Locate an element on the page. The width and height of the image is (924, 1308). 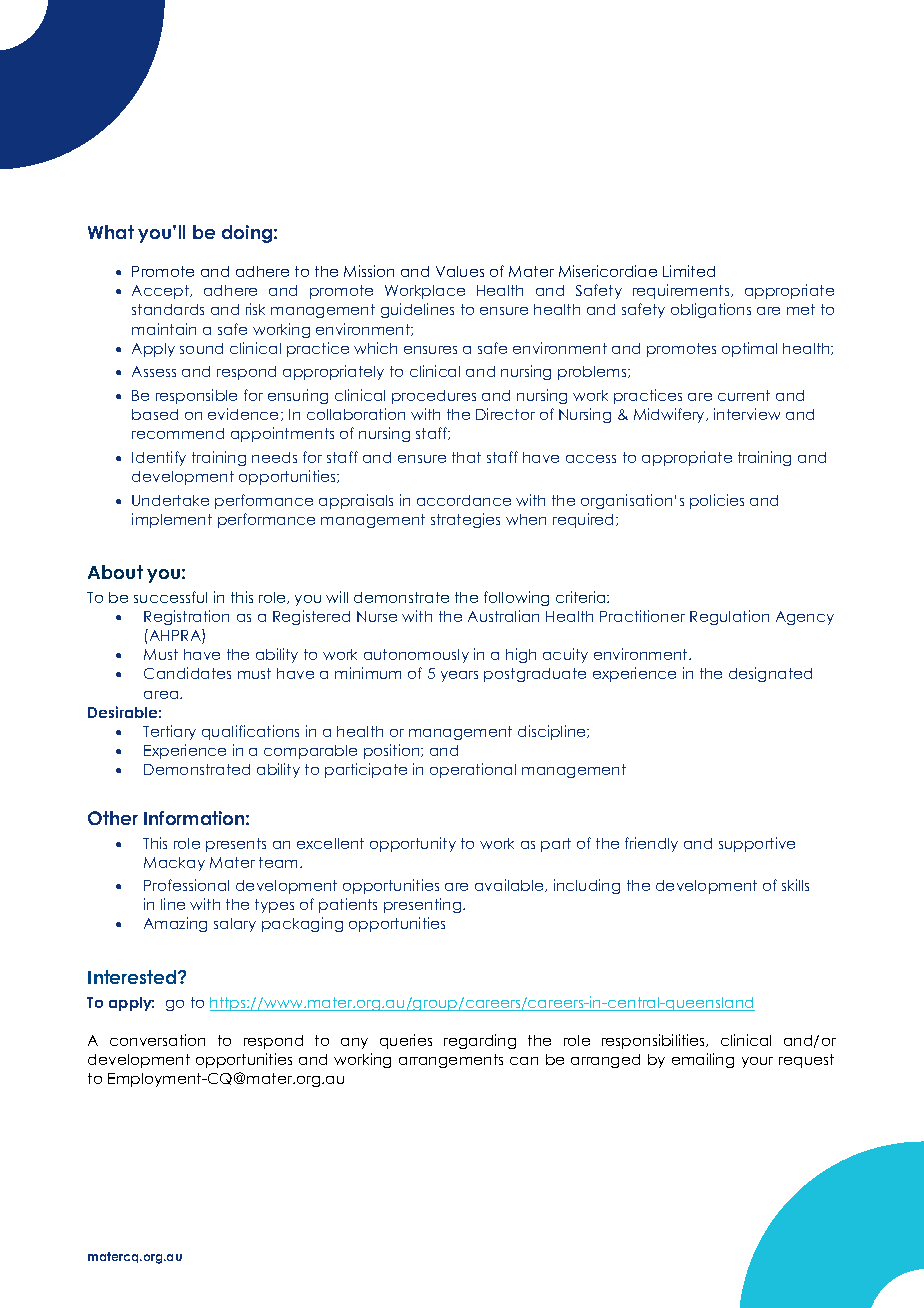
Limited is located at coordinates (689, 271).
